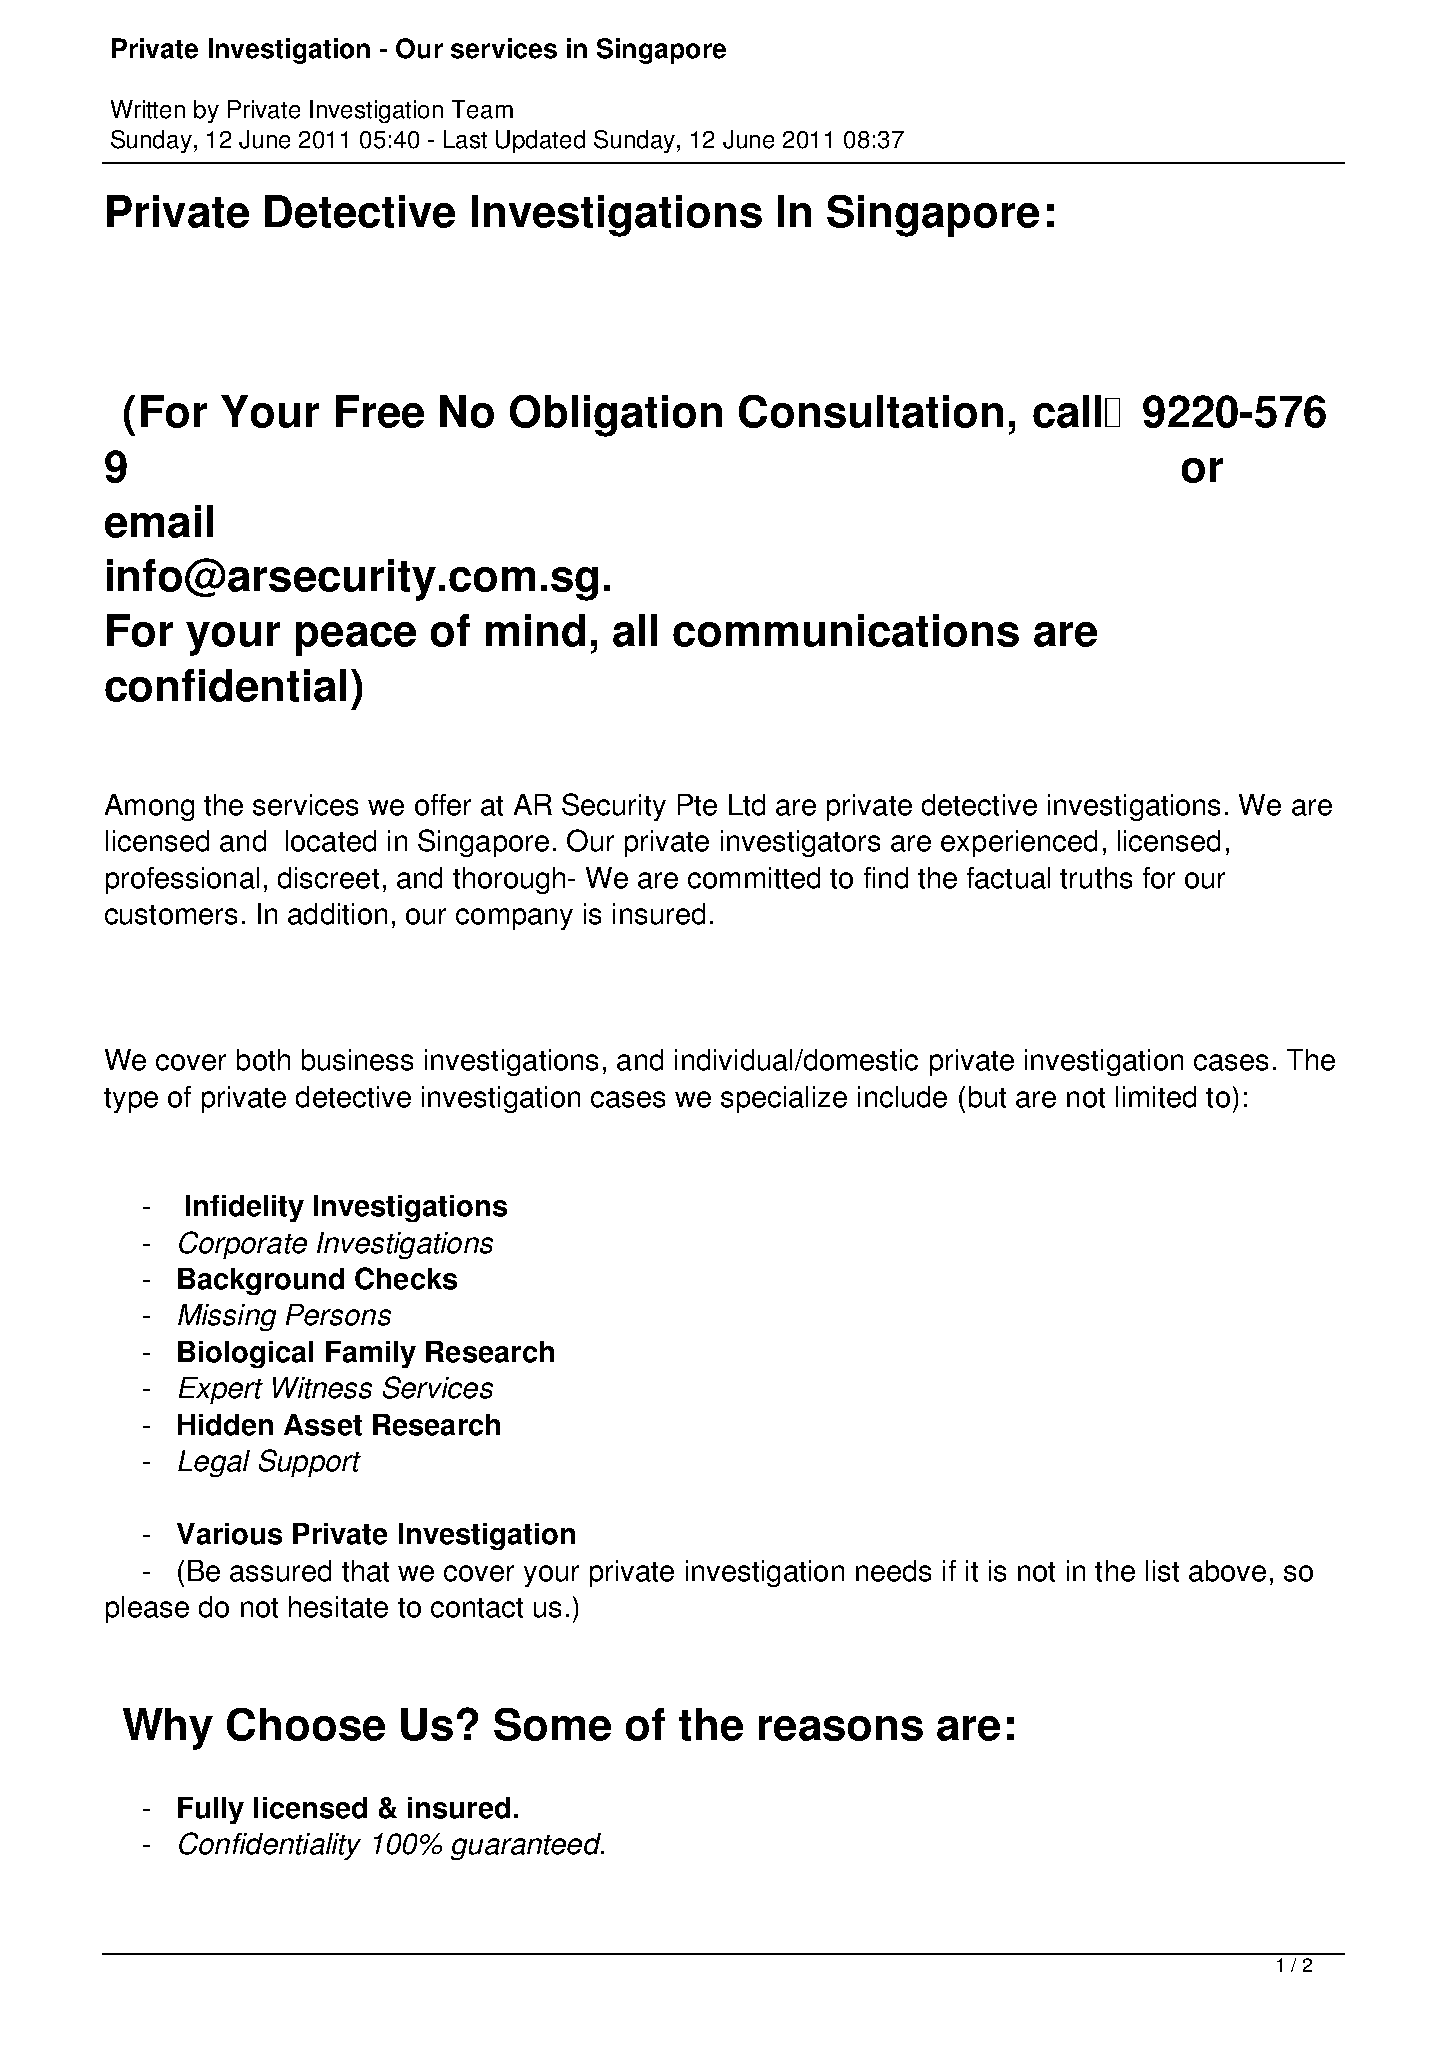 Image resolution: width=1447 pixels, height=2047 pixels. What do you see at coordinates (846, 630) in the page?
I see `communications` at bounding box center [846, 630].
